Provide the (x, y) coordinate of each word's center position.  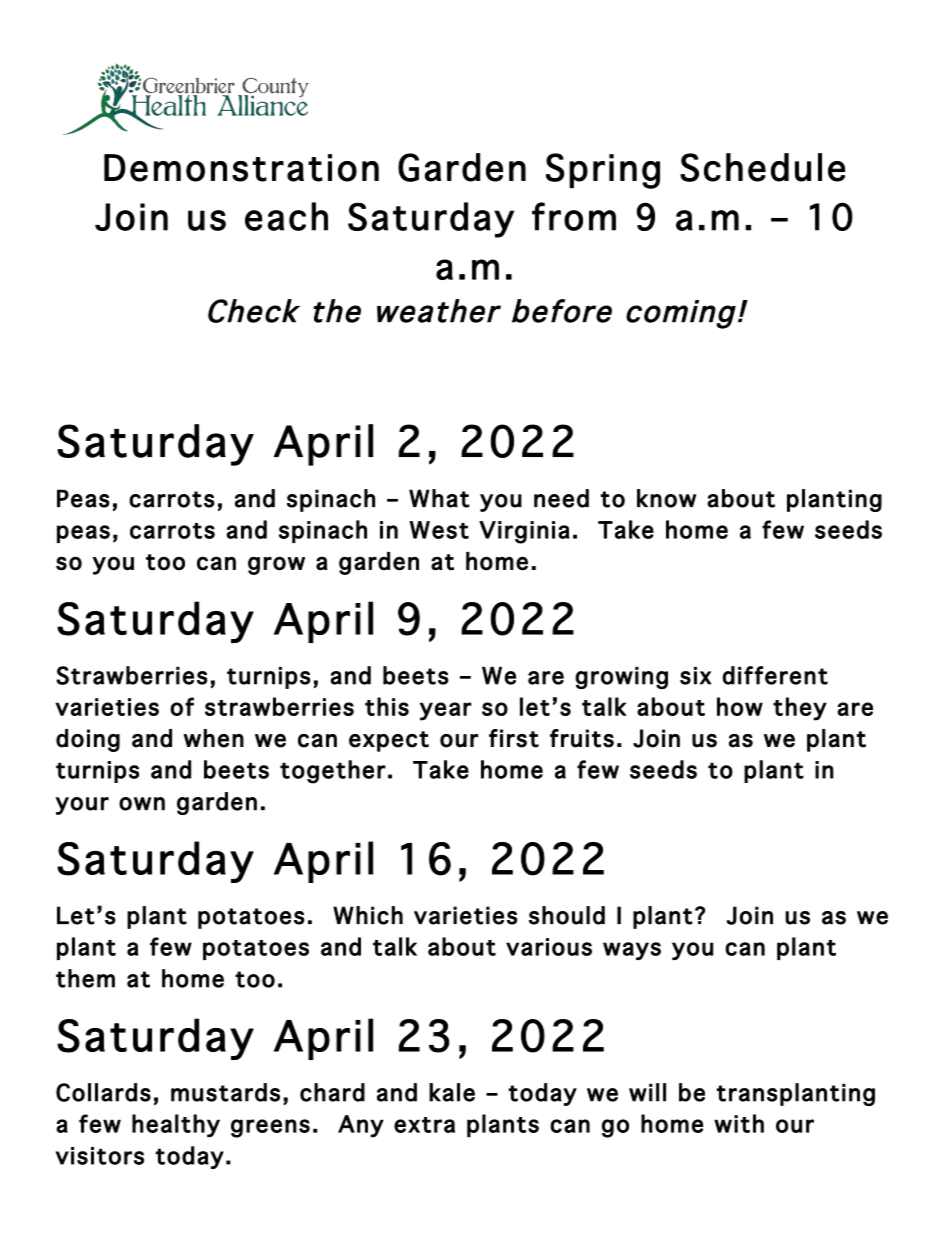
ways (632, 951)
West (439, 530)
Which (368, 915)
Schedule (762, 167)
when (213, 738)
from (574, 216)
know (667, 498)
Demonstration (241, 168)
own (142, 804)
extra (424, 1125)
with (739, 1123)
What (439, 498)
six (695, 676)
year (446, 711)
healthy (176, 1126)
